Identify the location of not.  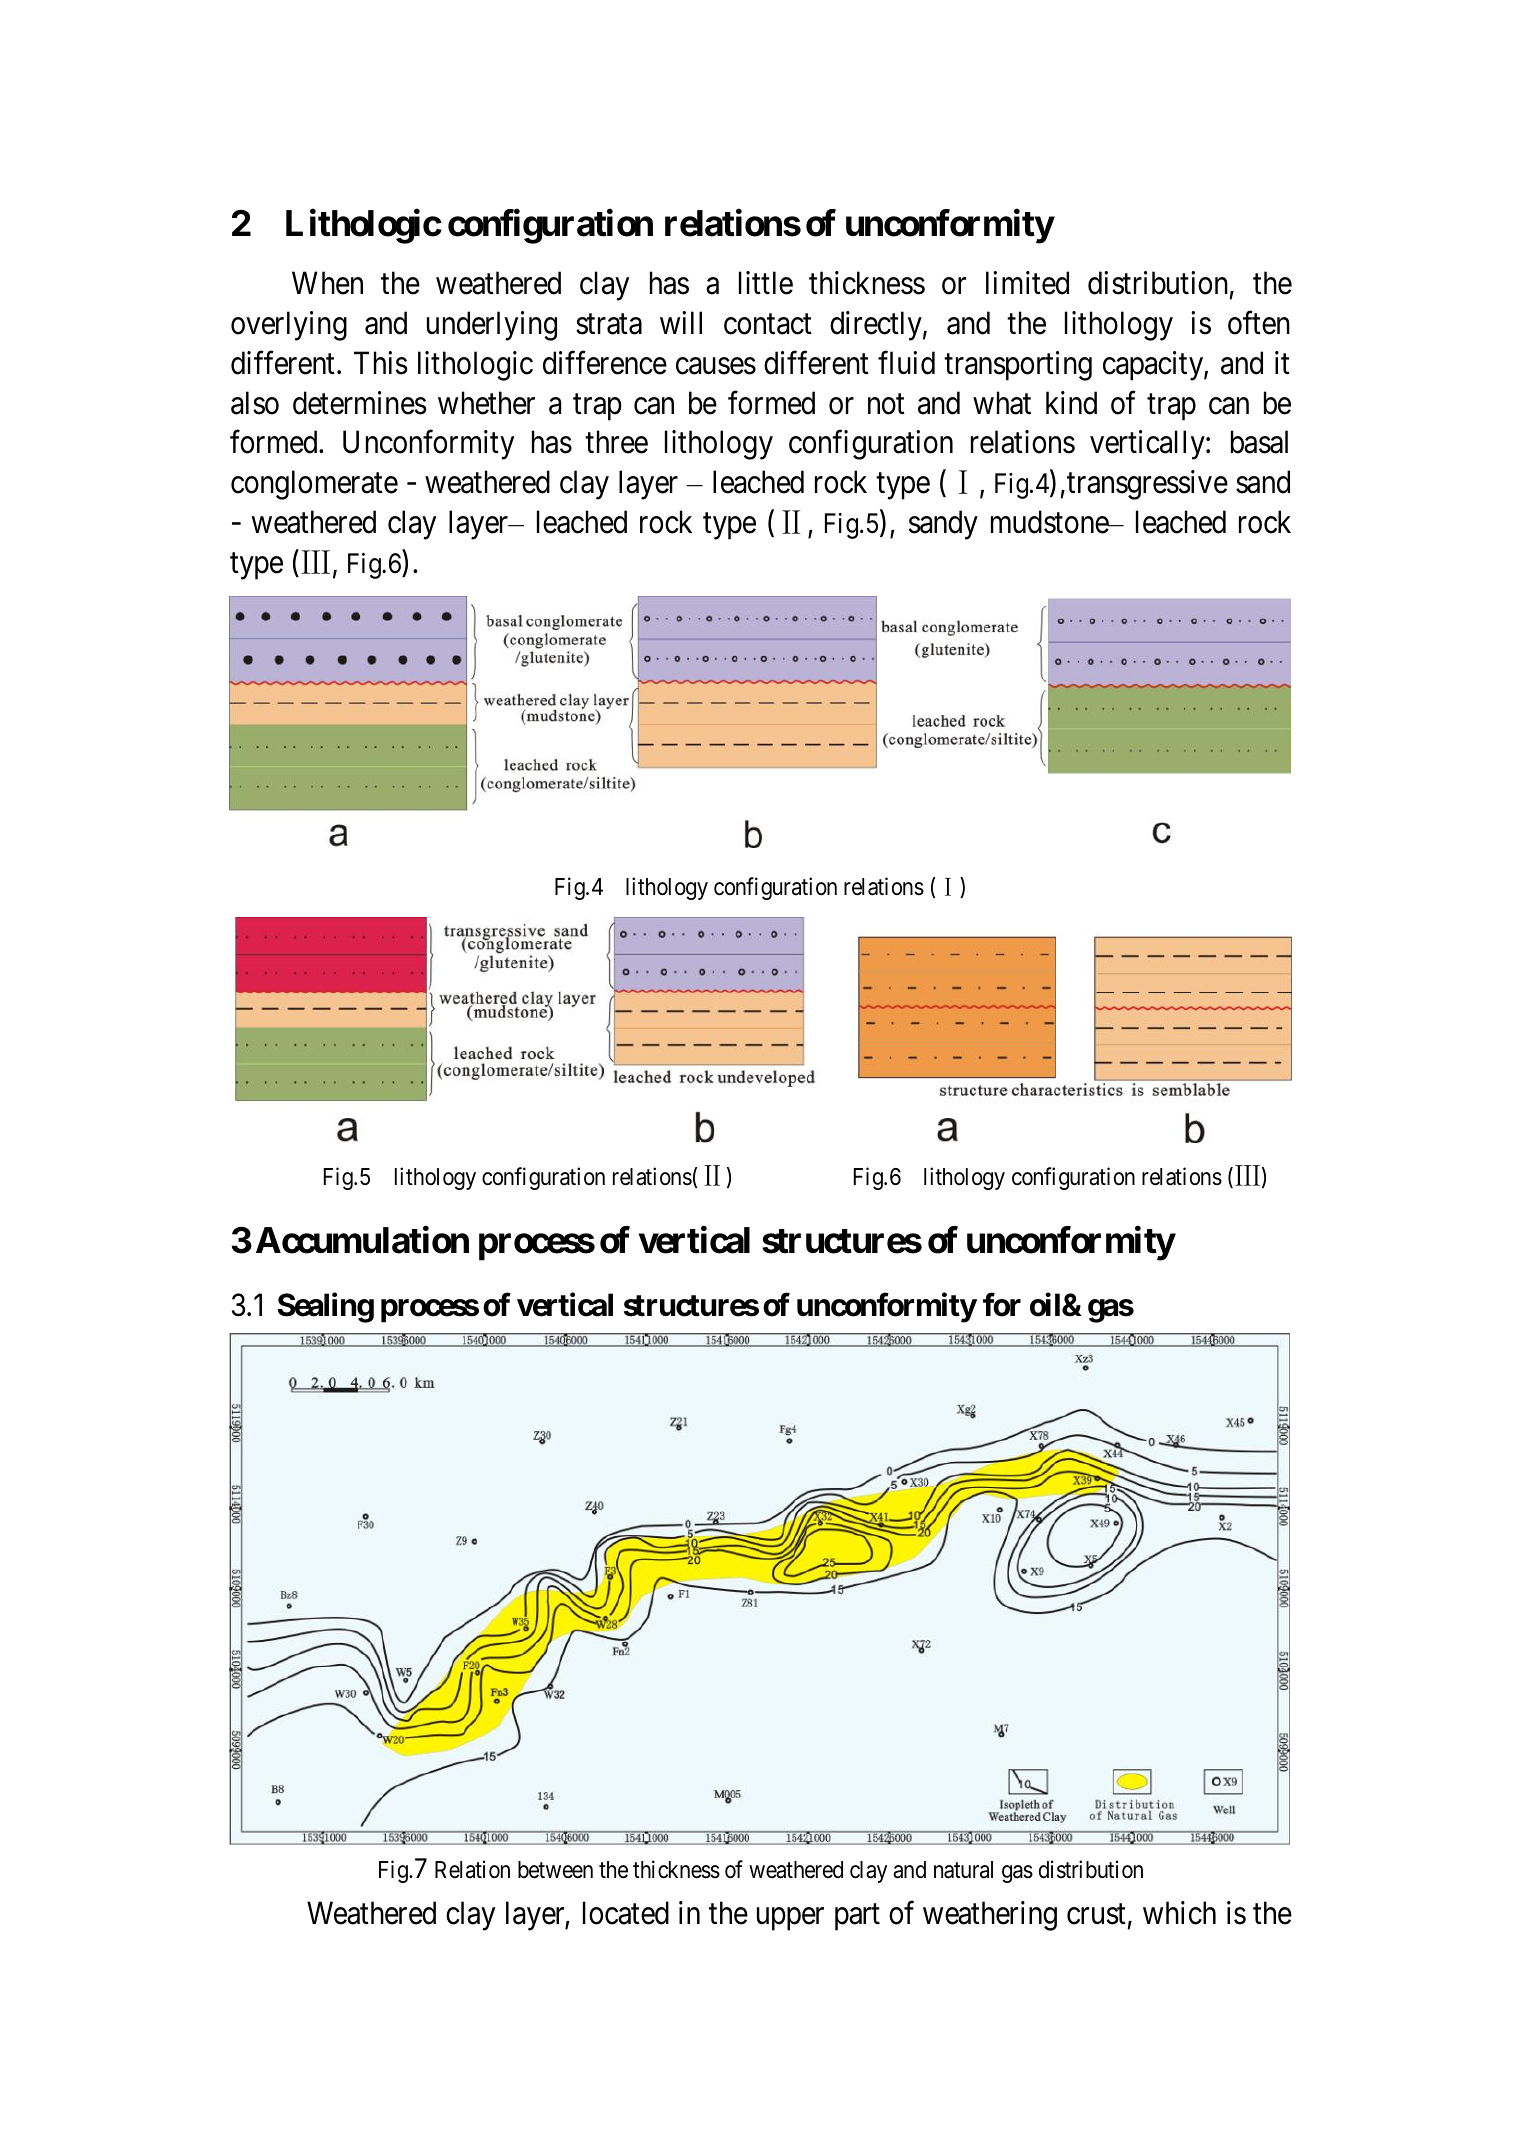
(886, 404).
